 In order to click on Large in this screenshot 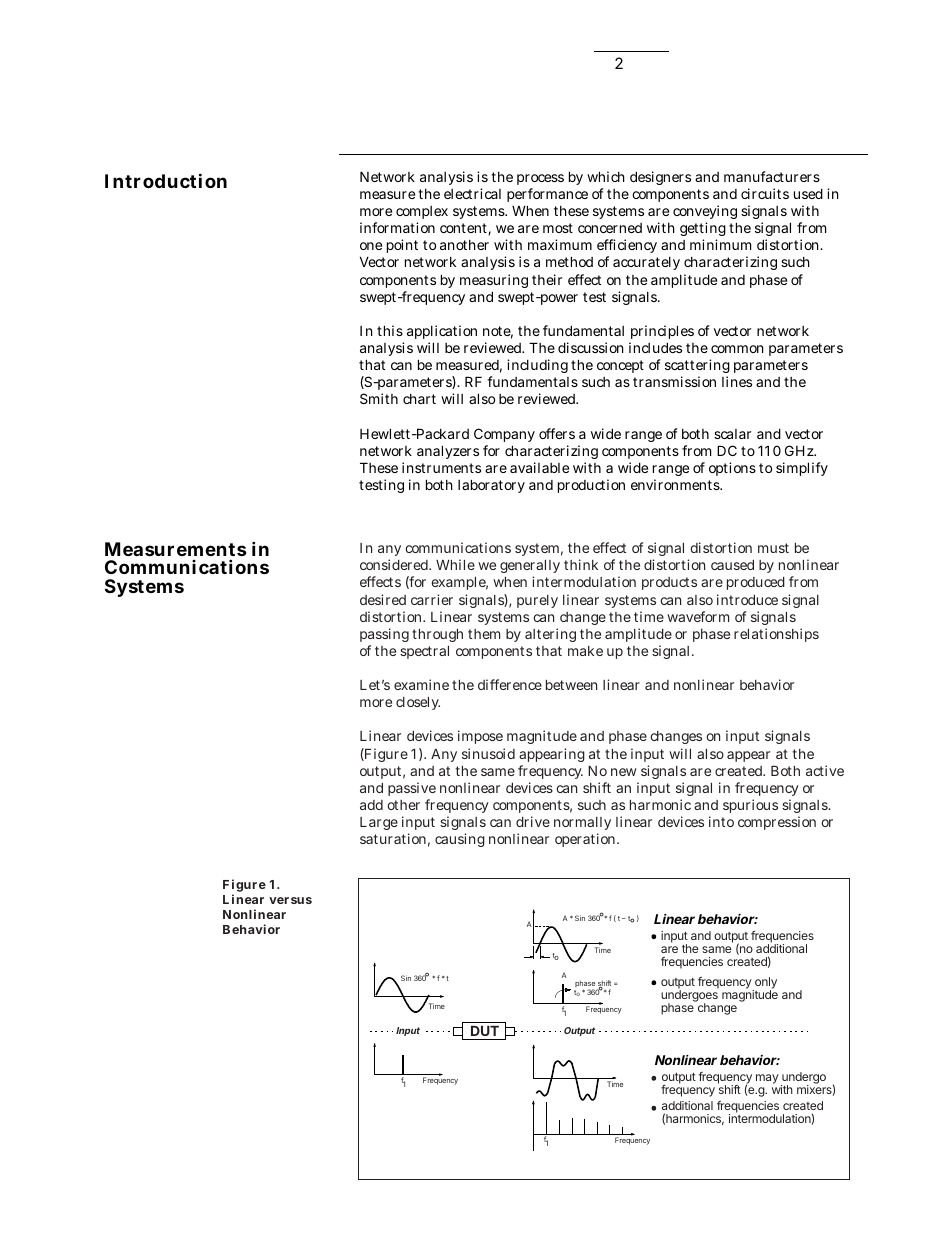, I will do `click(379, 823)`.
